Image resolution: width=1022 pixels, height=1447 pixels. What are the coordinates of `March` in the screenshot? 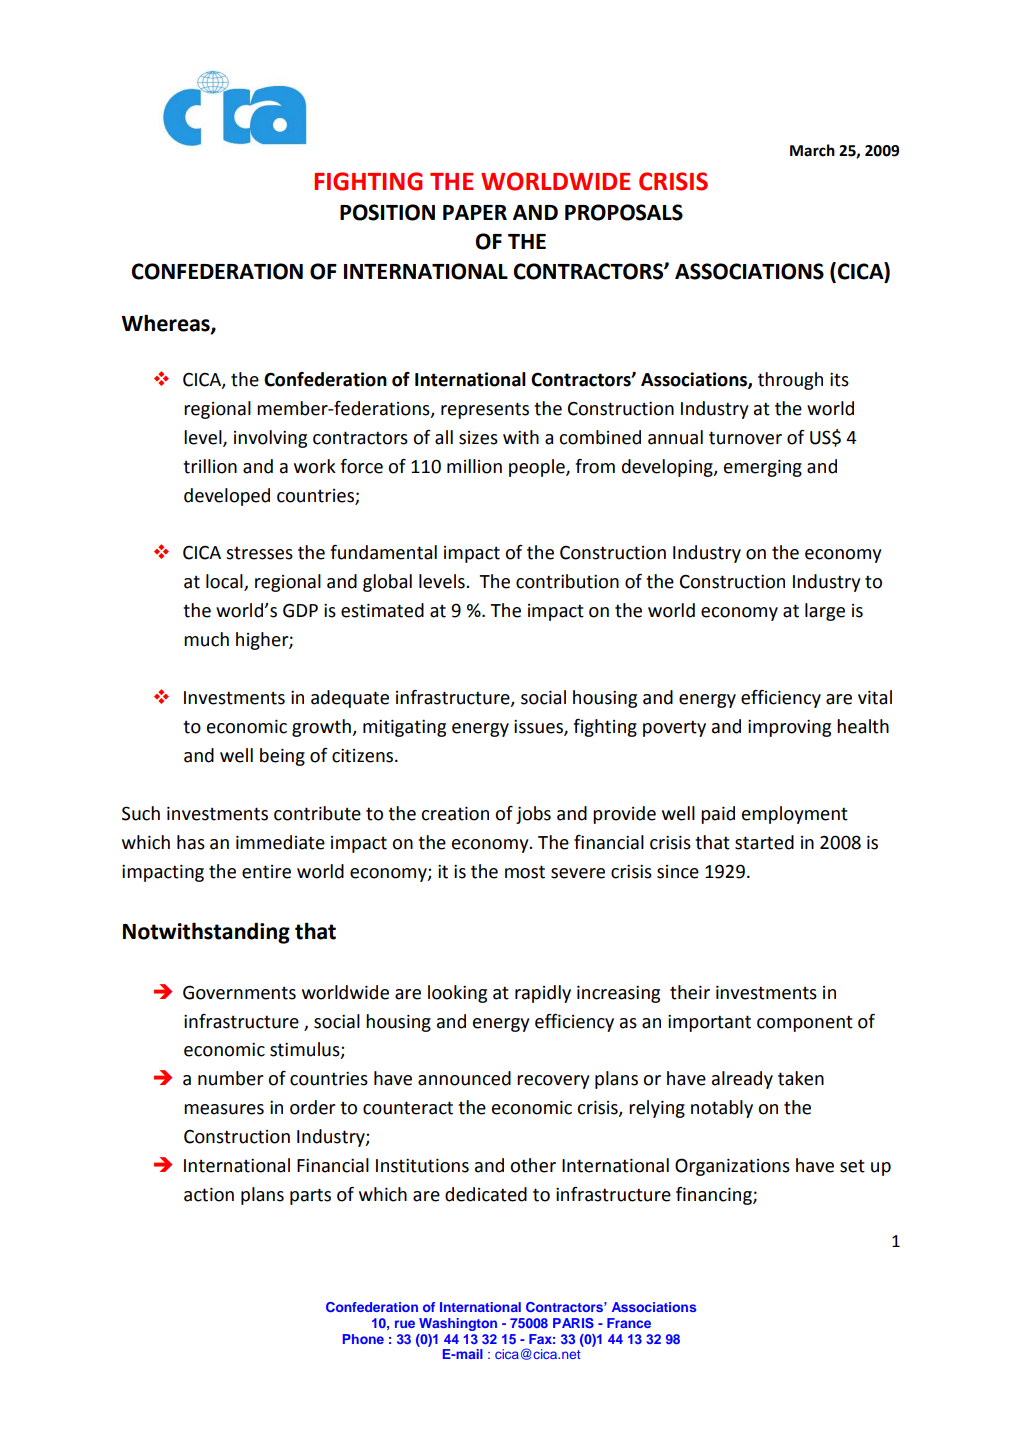 It's located at (812, 150).
